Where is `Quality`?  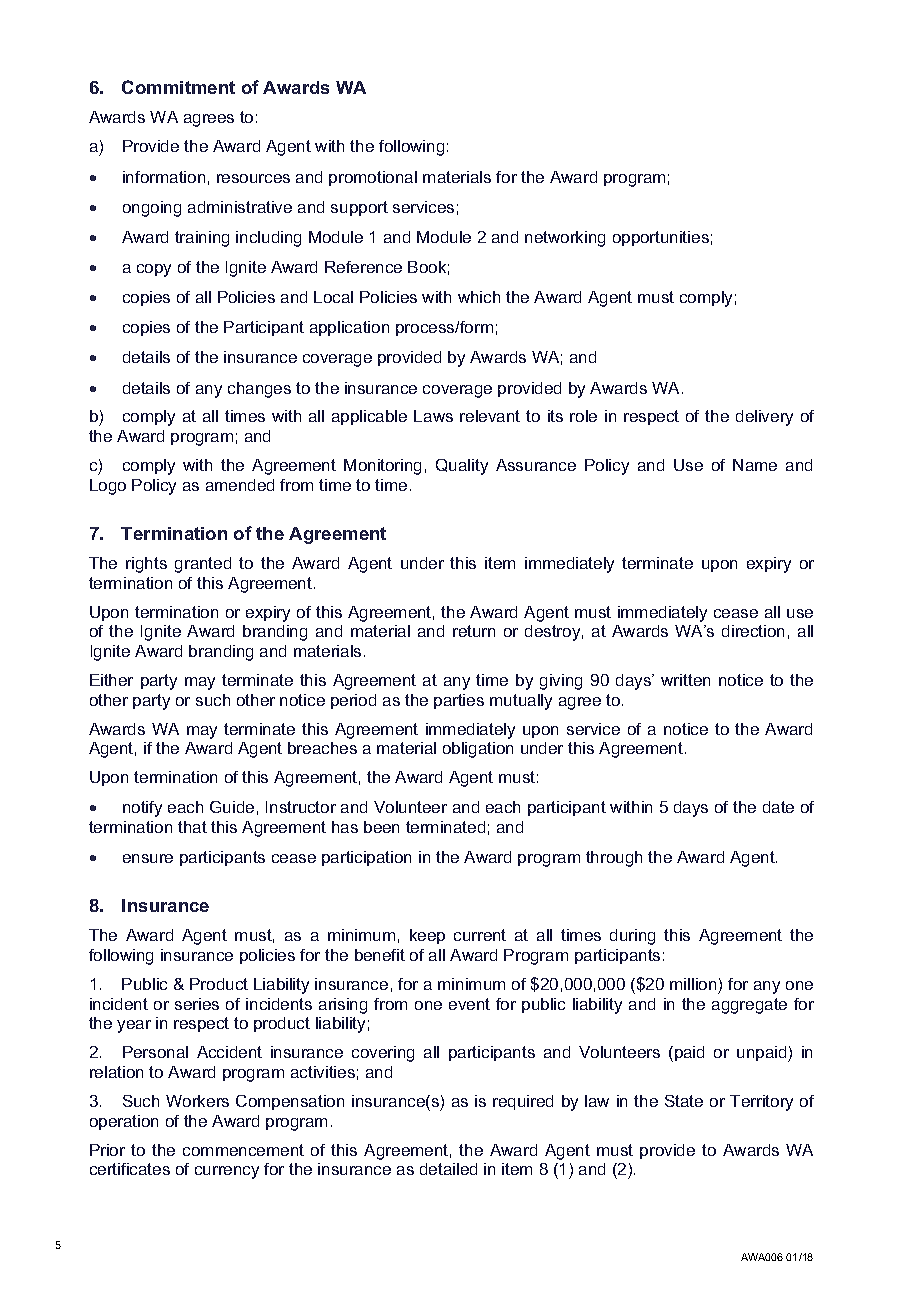
Quality is located at coordinates (462, 467).
